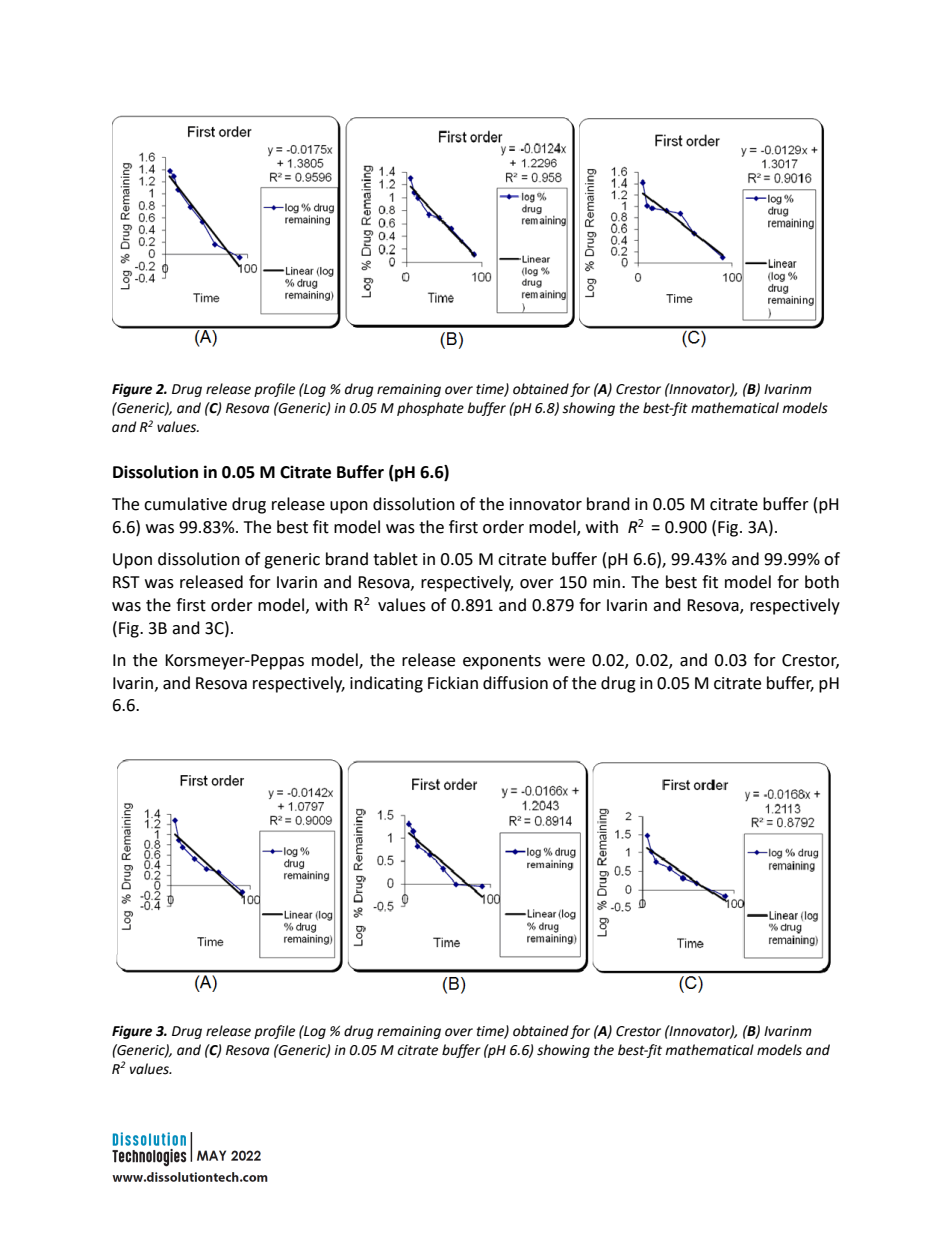  Describe the element at coordinates (608, 582) in the document. I see `min` at that location.
